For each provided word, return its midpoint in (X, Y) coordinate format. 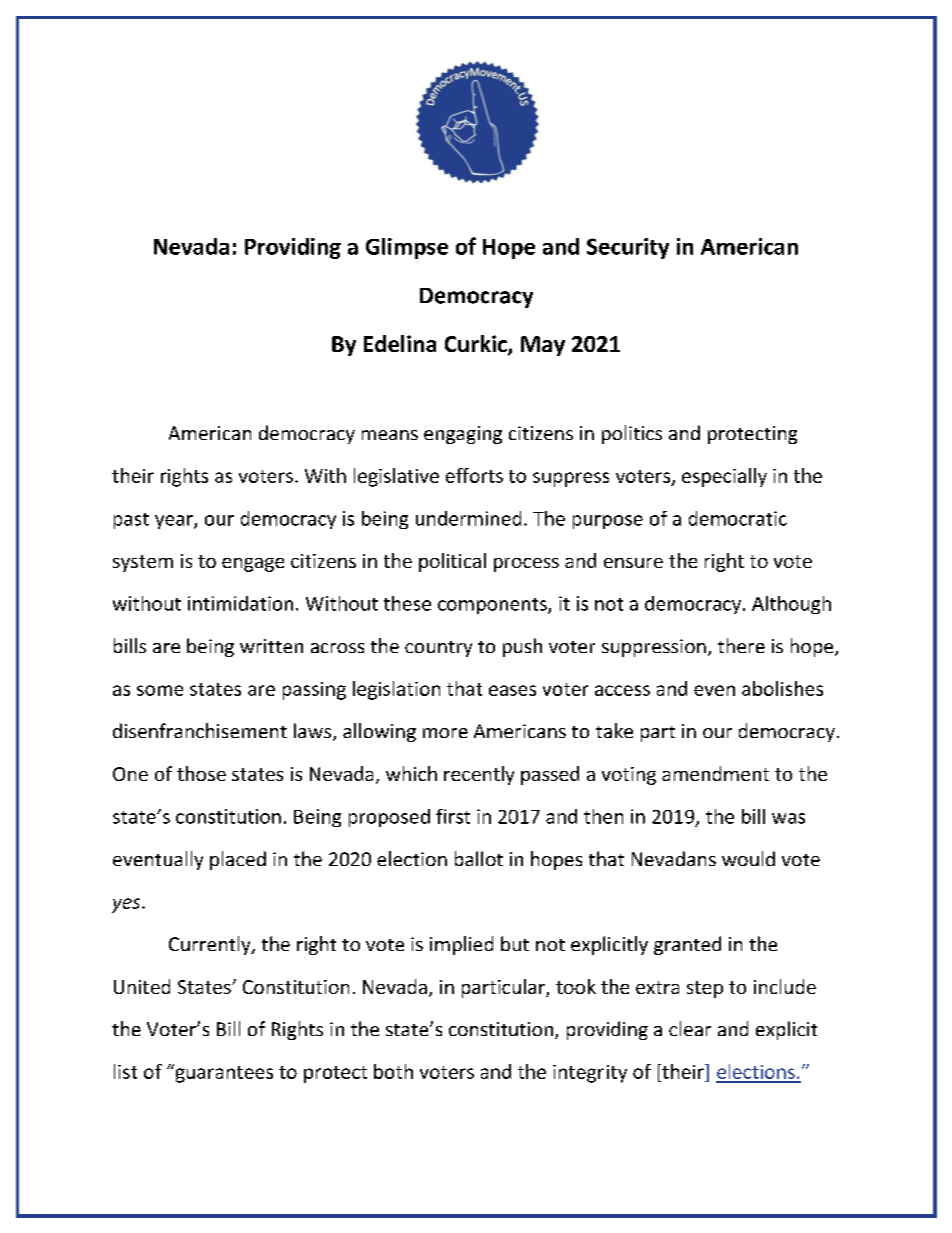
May (543, 346)
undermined (468, 518)
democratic (738, 518)
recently (479, 775)
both (393, 1071)
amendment (715, 773)
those (201, 773)
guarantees (223, 1073)
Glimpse (407, 248)
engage (253, 565)
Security (628, 248)
